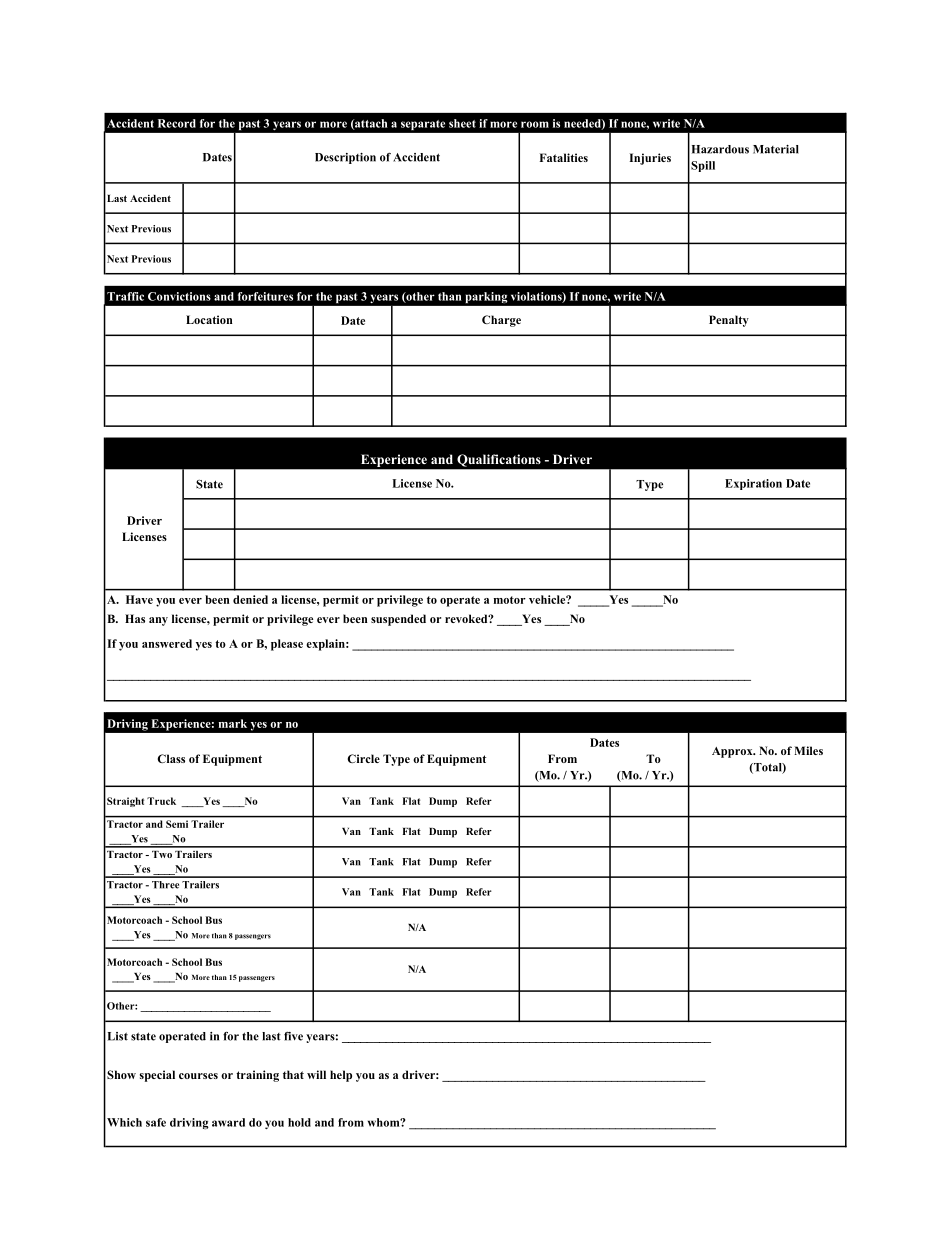 The image size is (952, 1233). Describe the element at coordinates (250, 599) in the image. I see `denied` at that location.
